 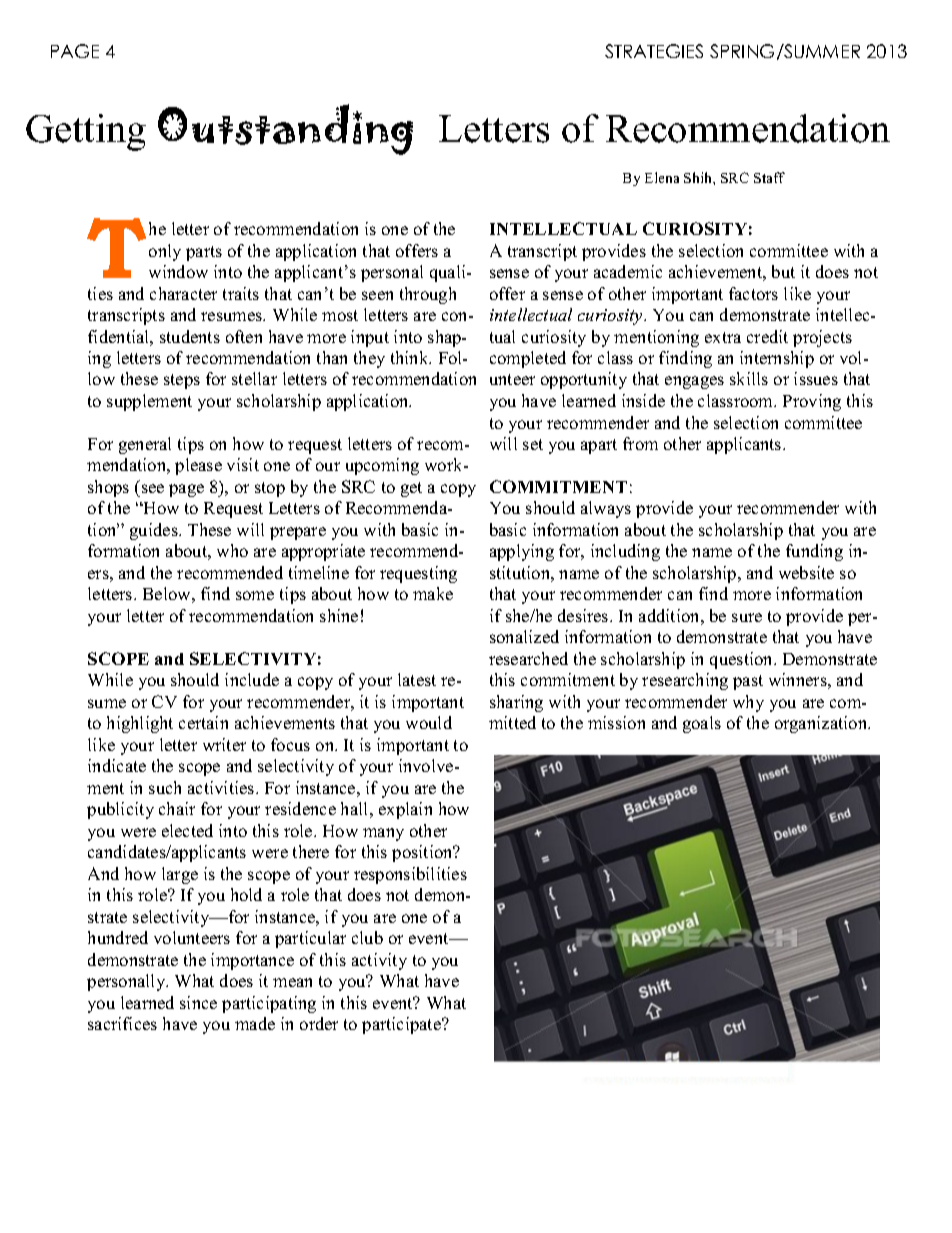 I want to click on explain, so click(x=405, y=810).
